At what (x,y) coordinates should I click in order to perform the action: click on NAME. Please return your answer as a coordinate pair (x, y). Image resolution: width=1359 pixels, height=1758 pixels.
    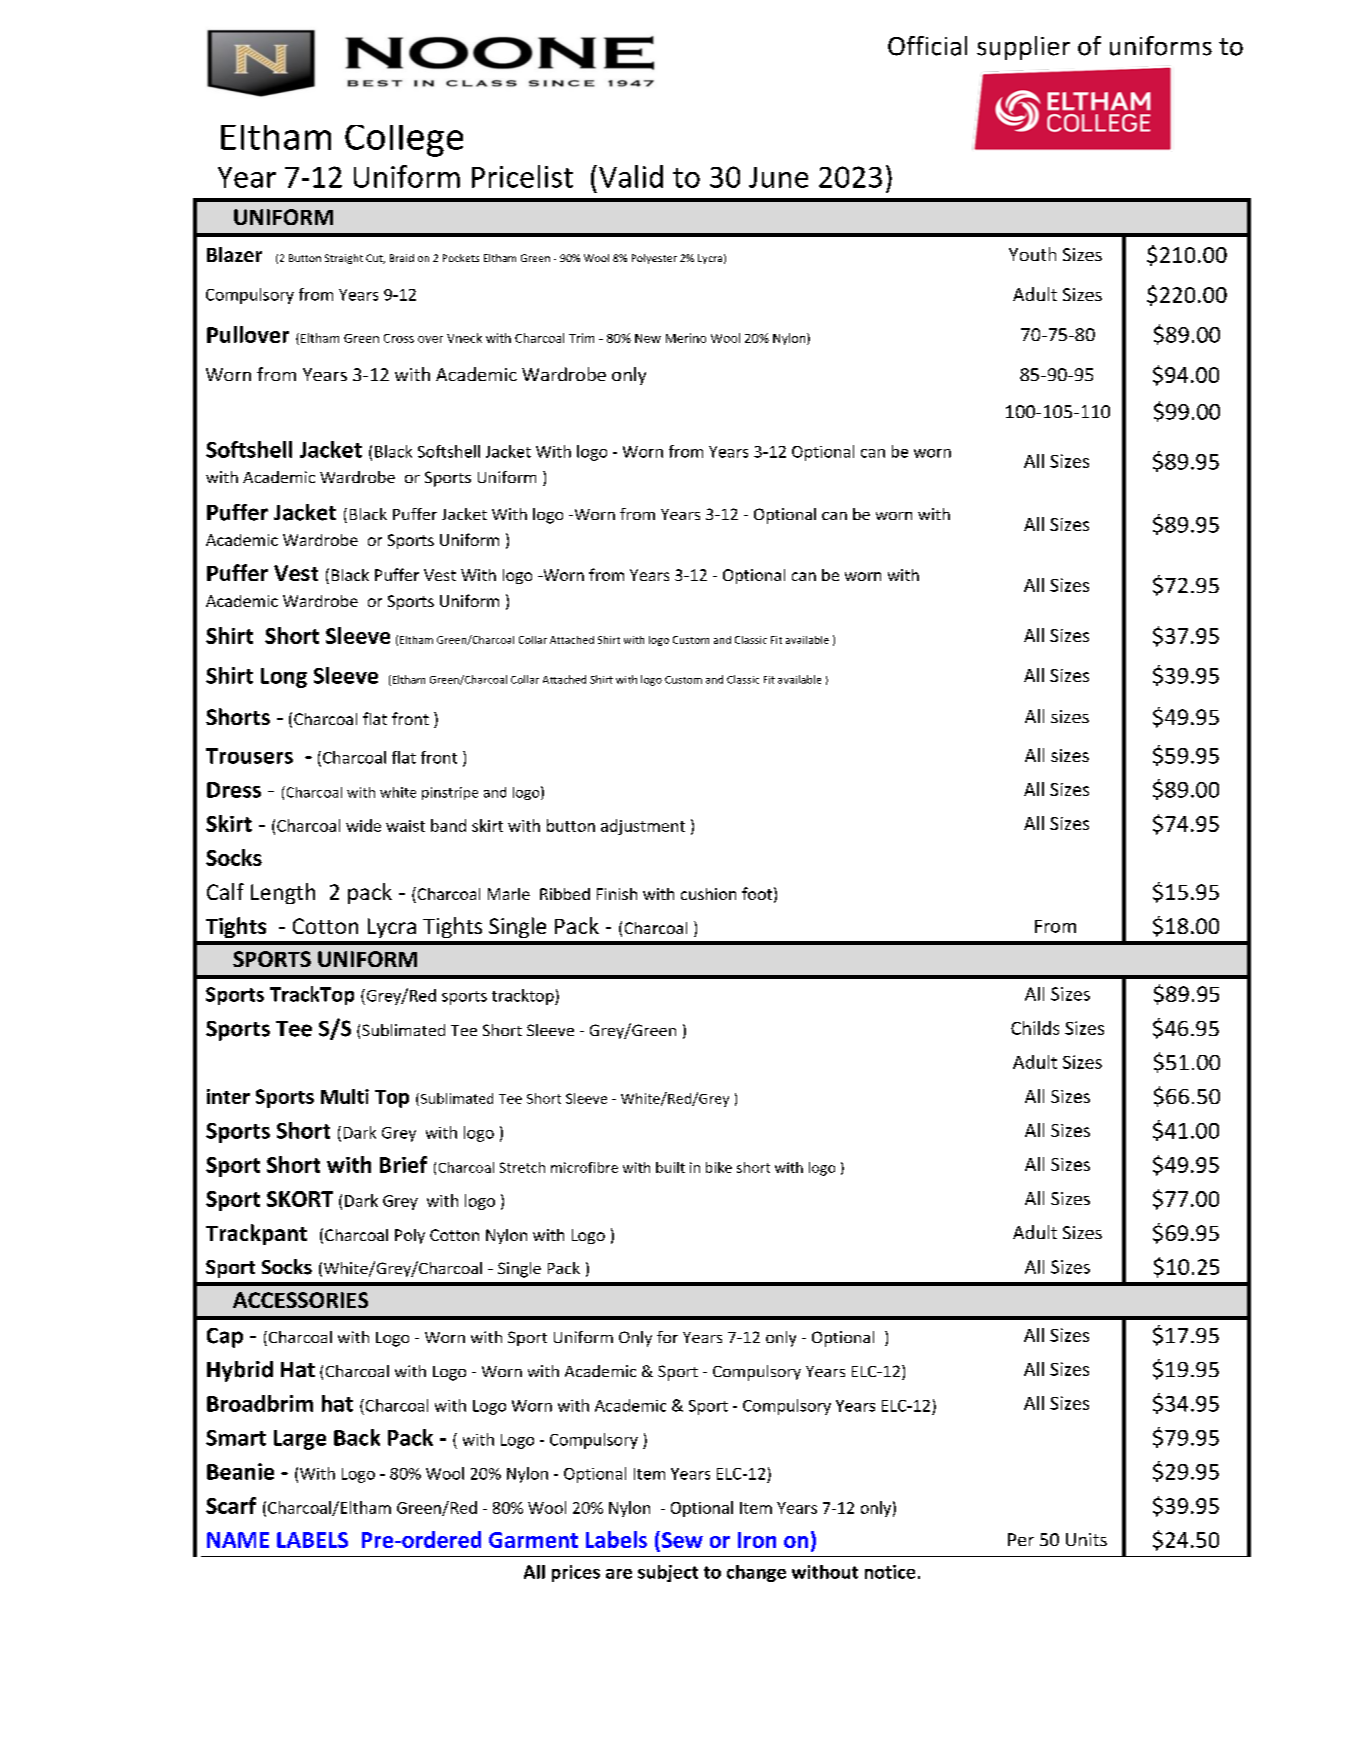
    Looking at the image, I should click on (238, 1540).
